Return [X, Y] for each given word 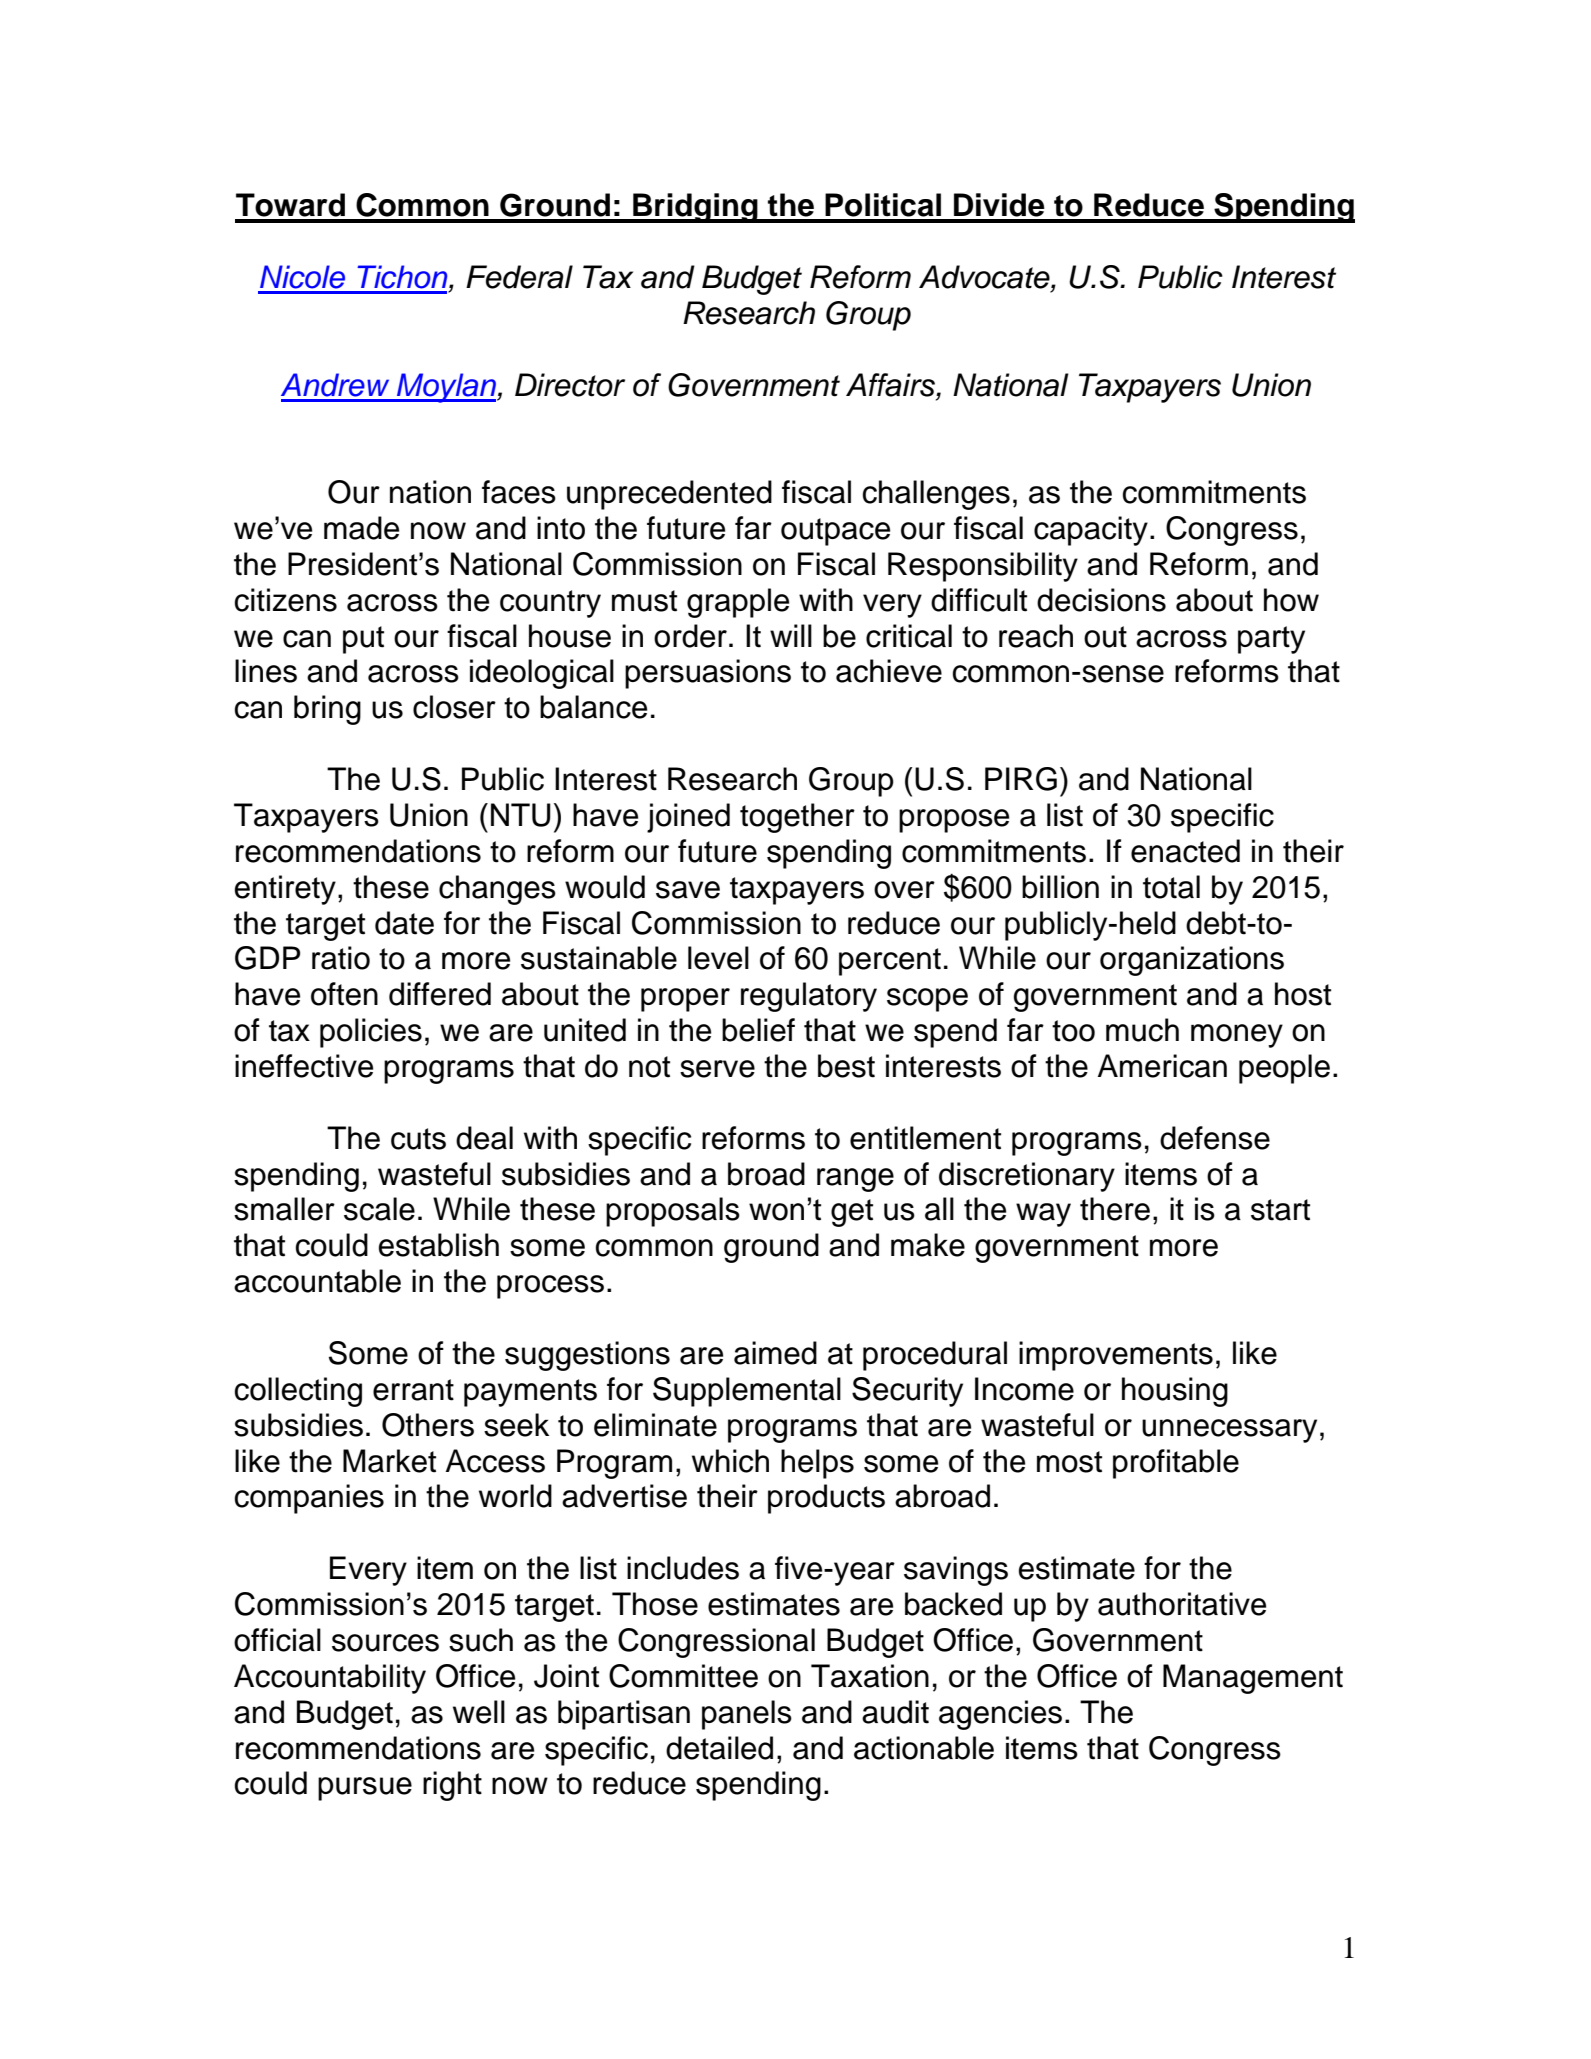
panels [747, 1715]
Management [1253, 1679]
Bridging [695, 208]
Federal [519, 277]
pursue [365, 1789]
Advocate [985, 278]
